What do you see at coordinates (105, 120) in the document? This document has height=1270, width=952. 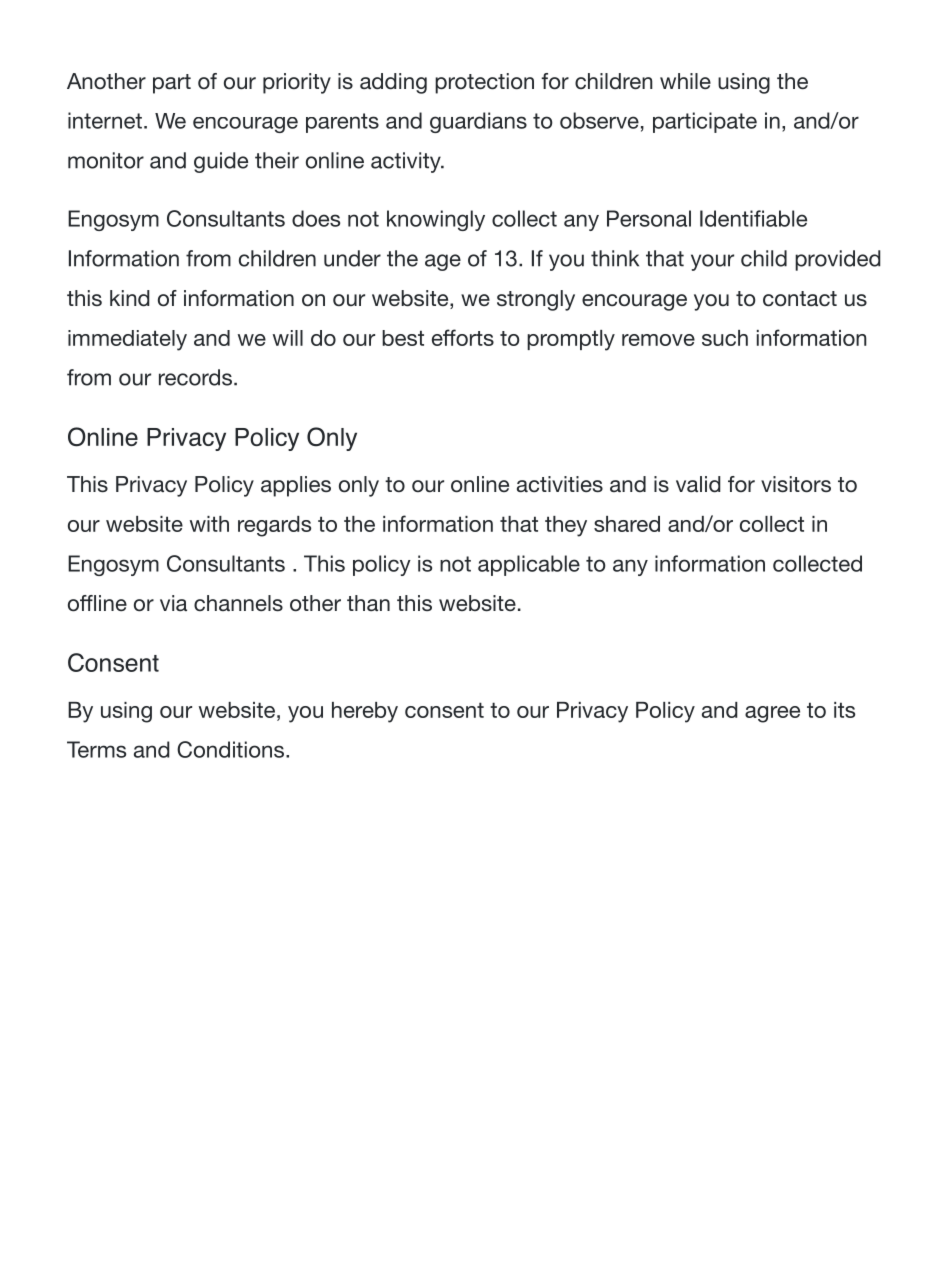 I see `internet` at bounding box center [105, 120].
